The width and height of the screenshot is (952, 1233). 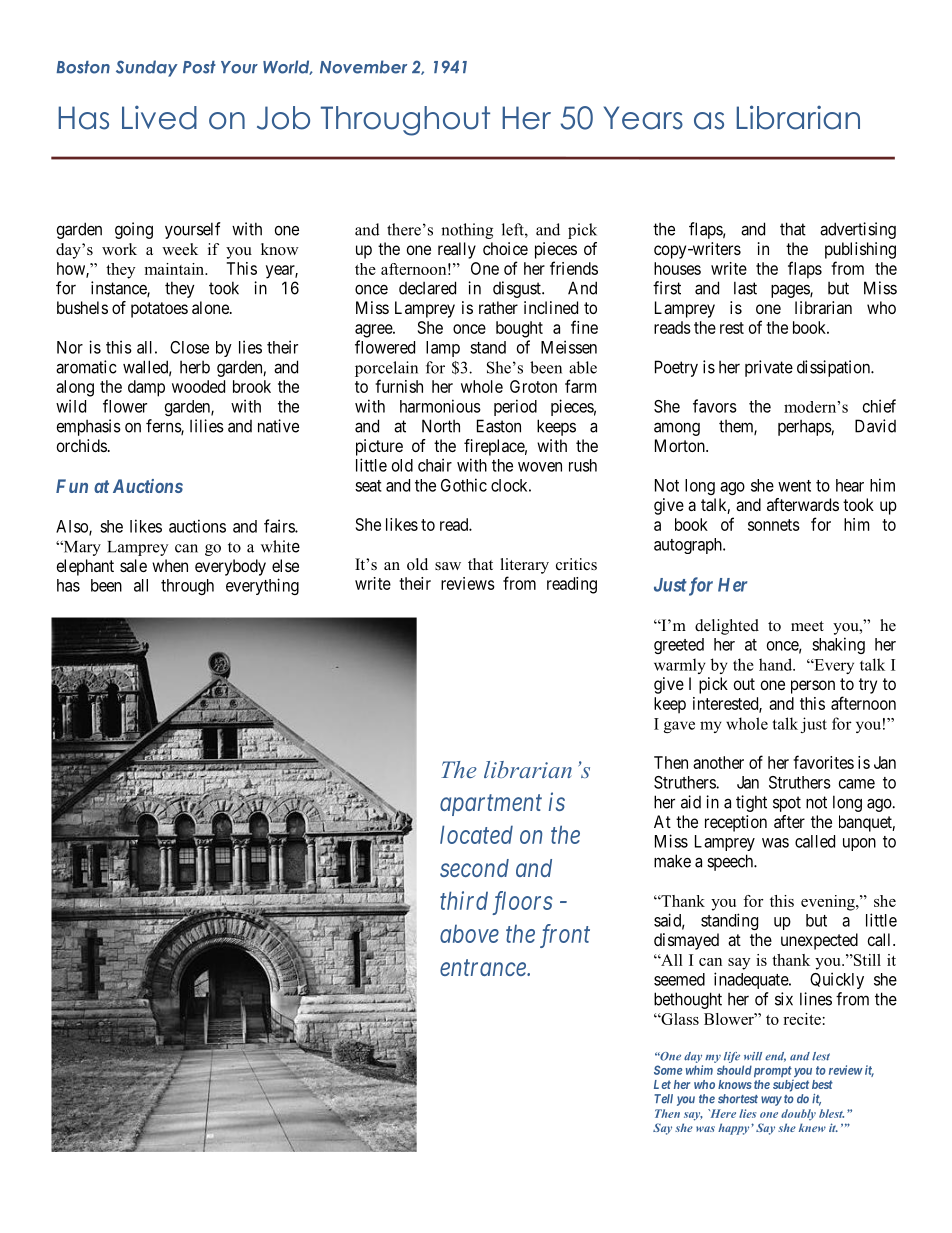 What do you see at coordinates (159, 117) in the screenshot?
I see `Lived` at bounding box center [159, 117].
